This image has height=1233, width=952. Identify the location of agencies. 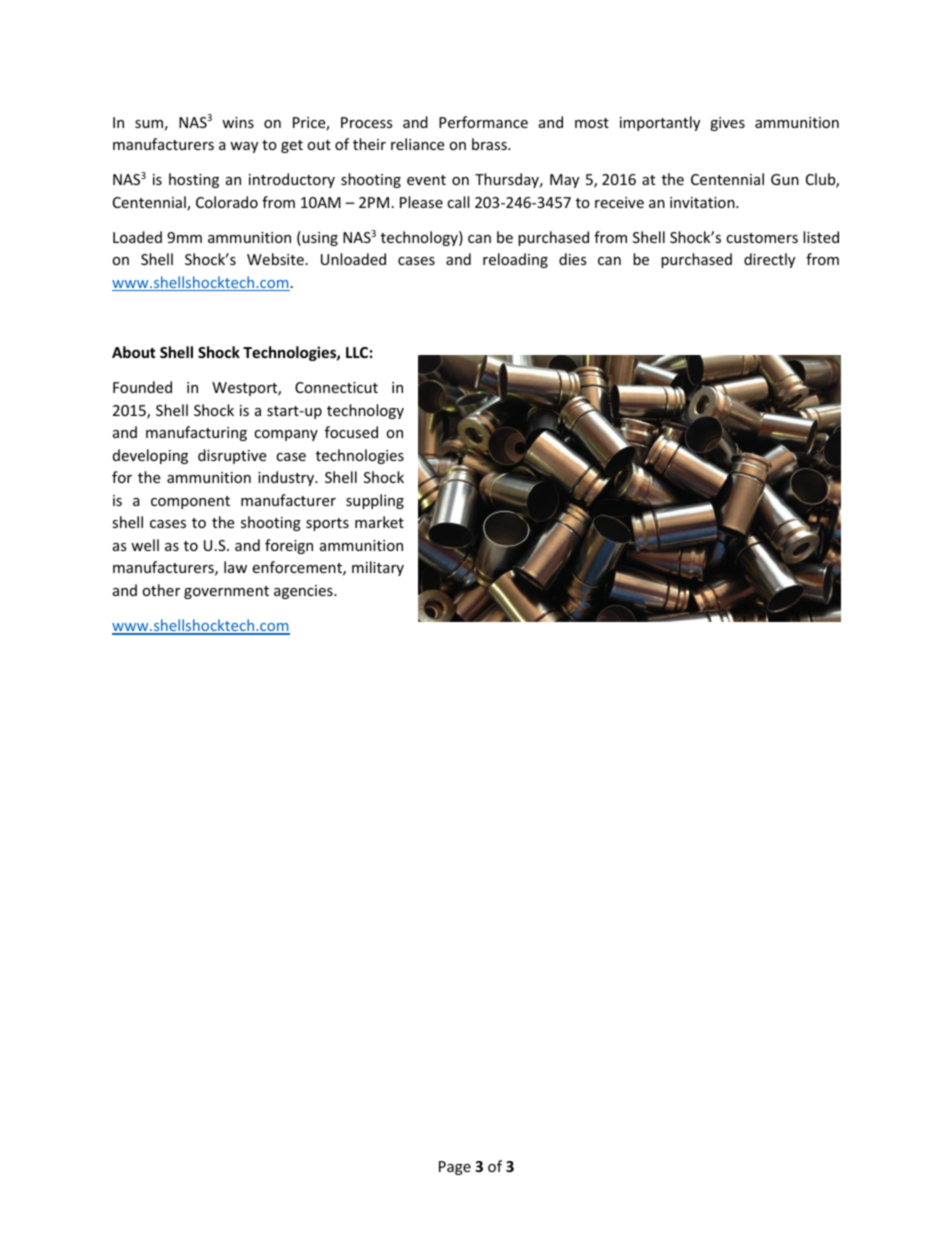
(304, 592).
